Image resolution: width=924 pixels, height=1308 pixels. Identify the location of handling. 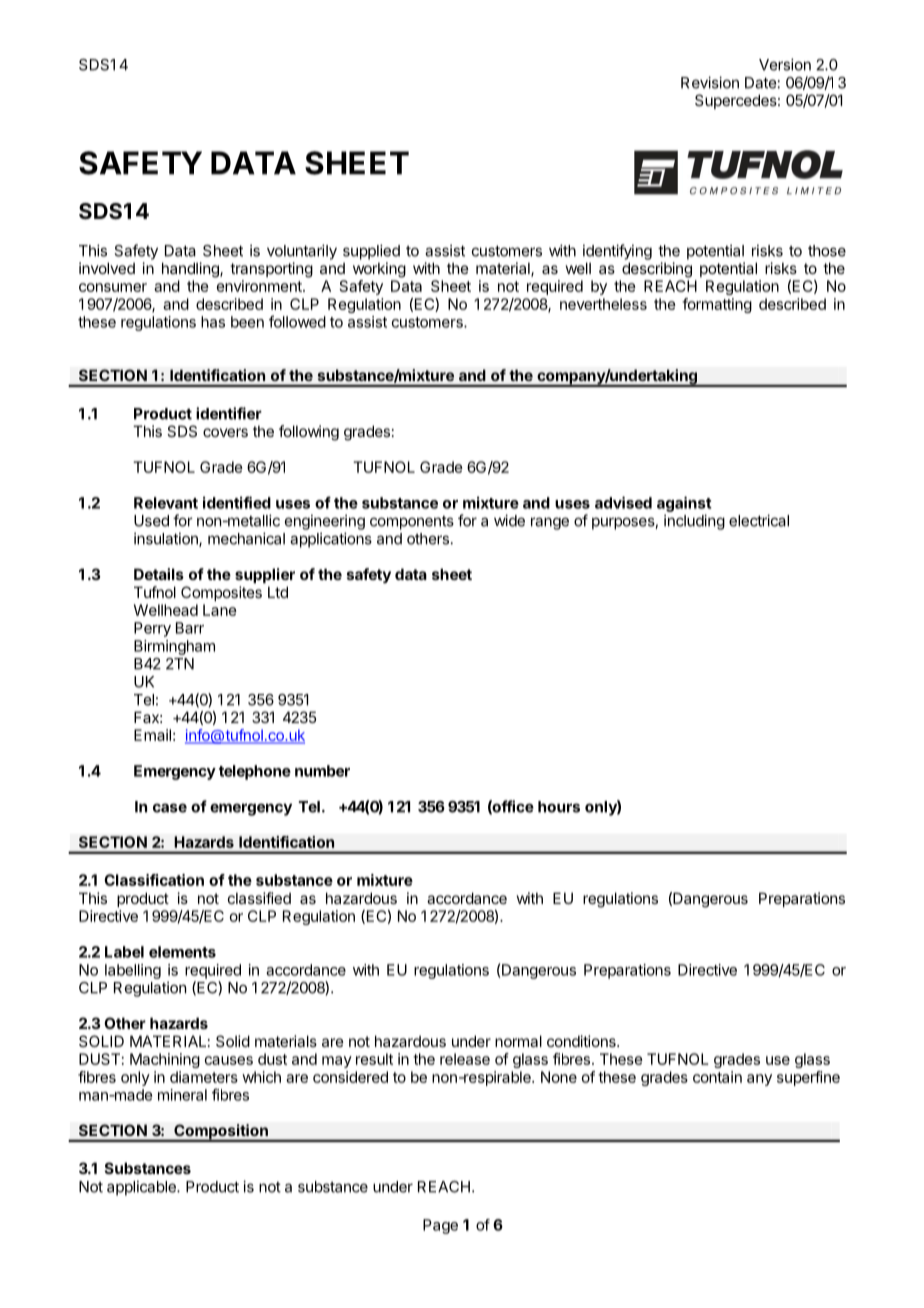
(191, 270).
